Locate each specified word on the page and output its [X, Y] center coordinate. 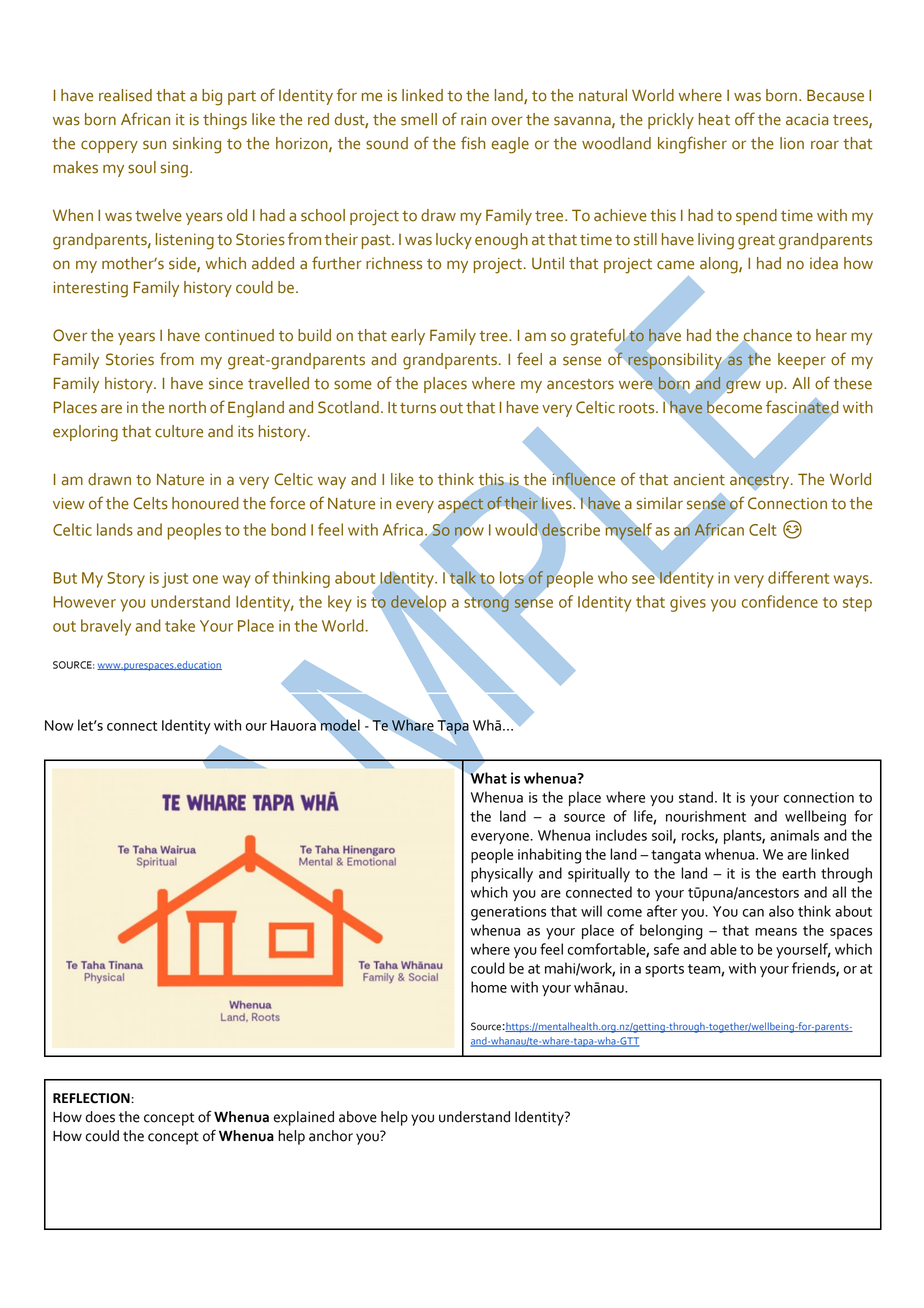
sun [154, 145]
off [745, 119]
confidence [780, 601]
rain [473, 119]
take [180, 625]
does [100, 1117]
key [340, 603]
